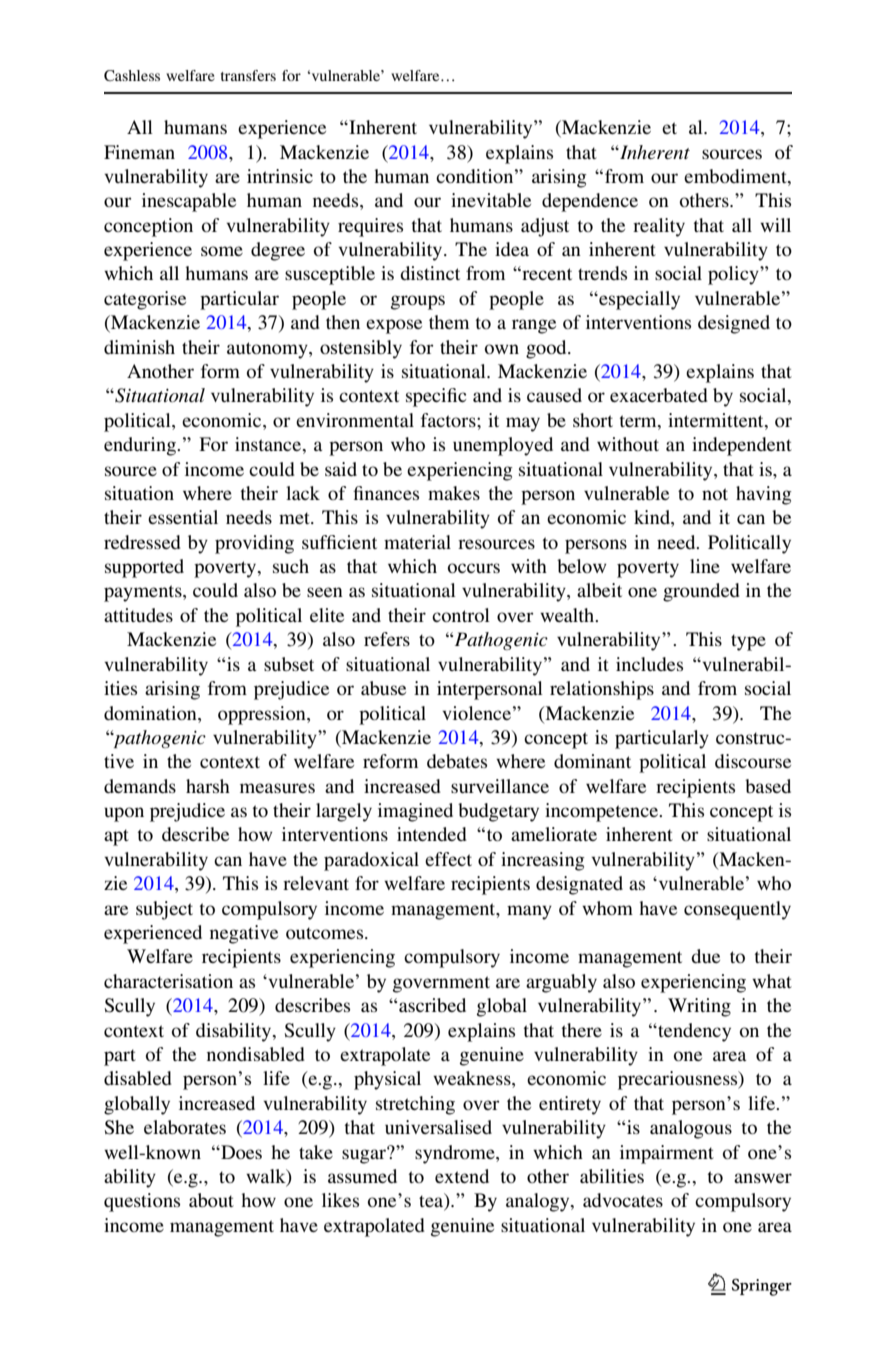 This document has width=896, height=1359. Describe the element at coordinates (491, 200) in the document. I see `inevitable` at that location.
